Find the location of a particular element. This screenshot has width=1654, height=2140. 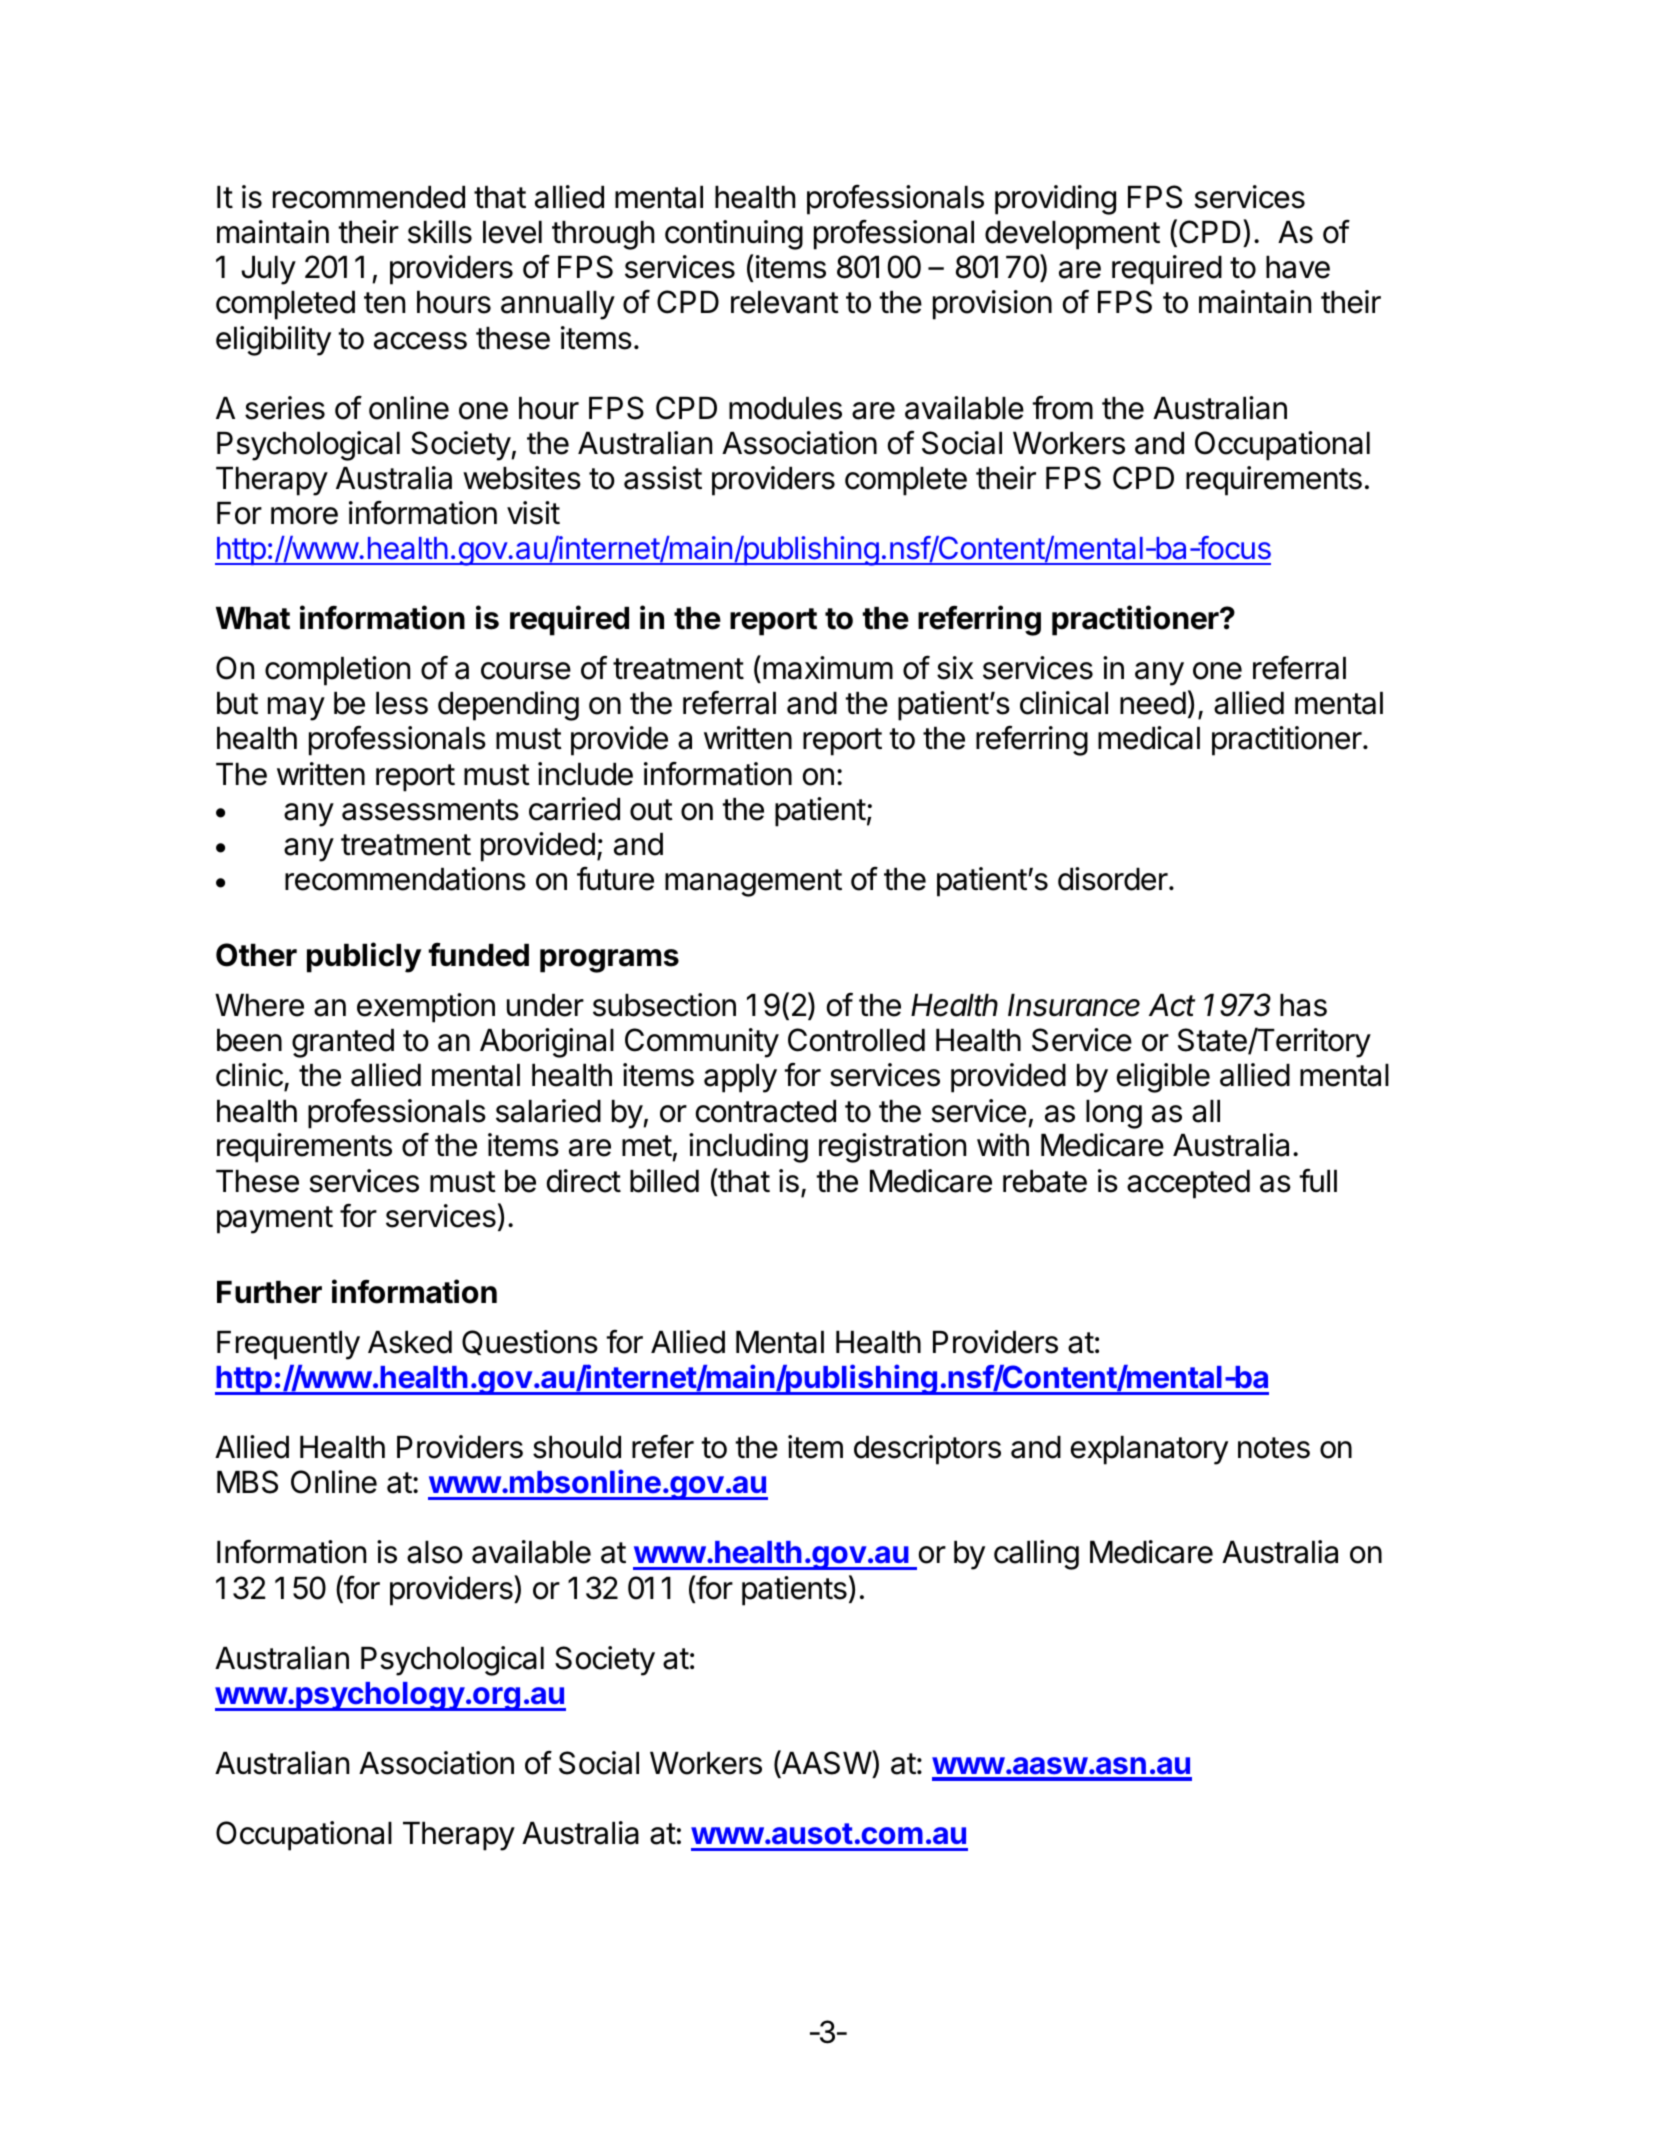

explanatory is located at coordinates (1149, 1450).
